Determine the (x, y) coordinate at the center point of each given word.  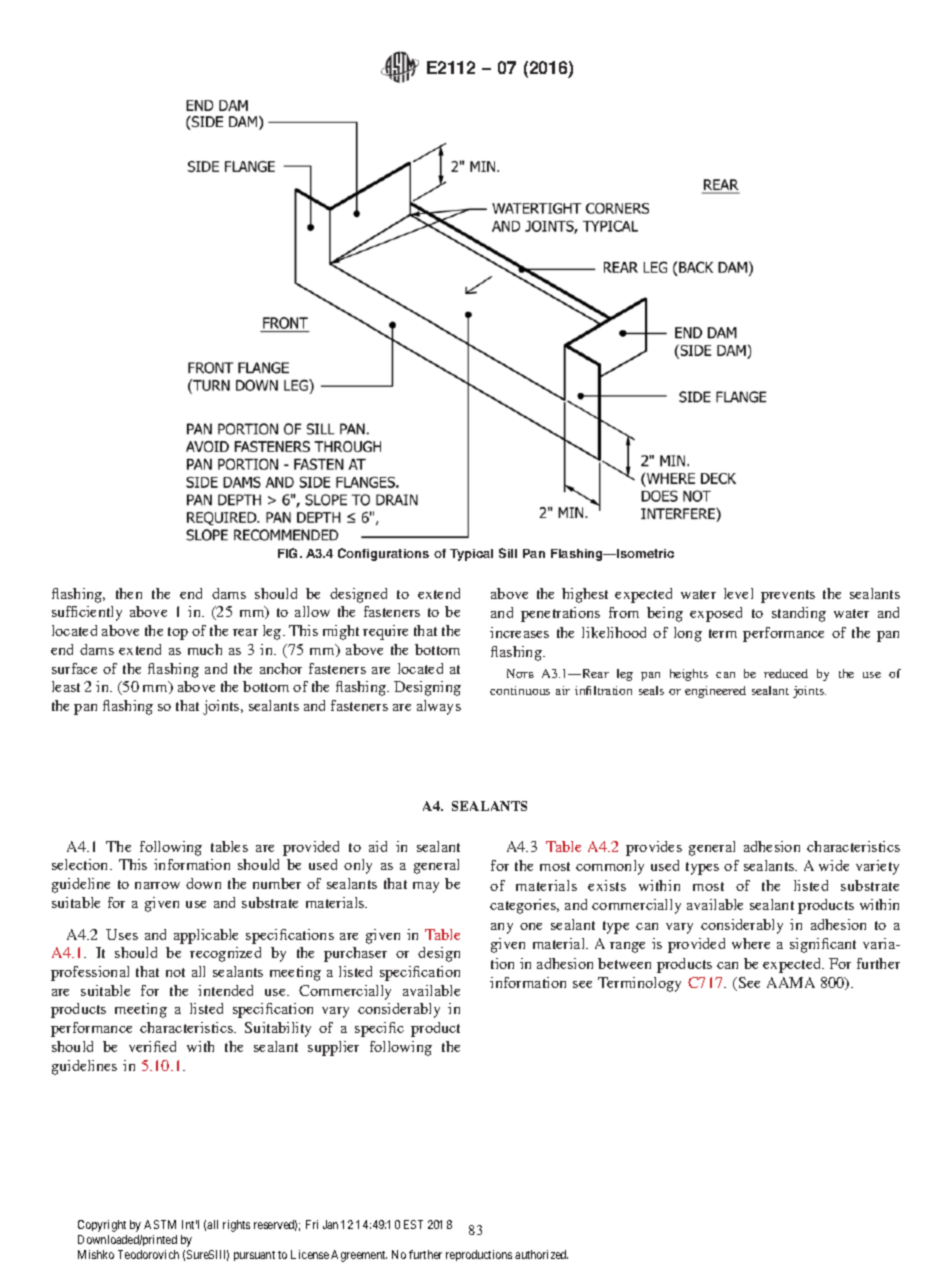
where (751, 943)
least (66, 686)
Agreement (359, 1256)
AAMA (791, 982)
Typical (471, 555)
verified (152, 1046)
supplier (333, 1048)
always (439, 707)
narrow (157, 885)
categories (524, 906)
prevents (788, 596)
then (129, 593)
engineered (715, 692)
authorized (541, 1254)
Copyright (102, 1226)
